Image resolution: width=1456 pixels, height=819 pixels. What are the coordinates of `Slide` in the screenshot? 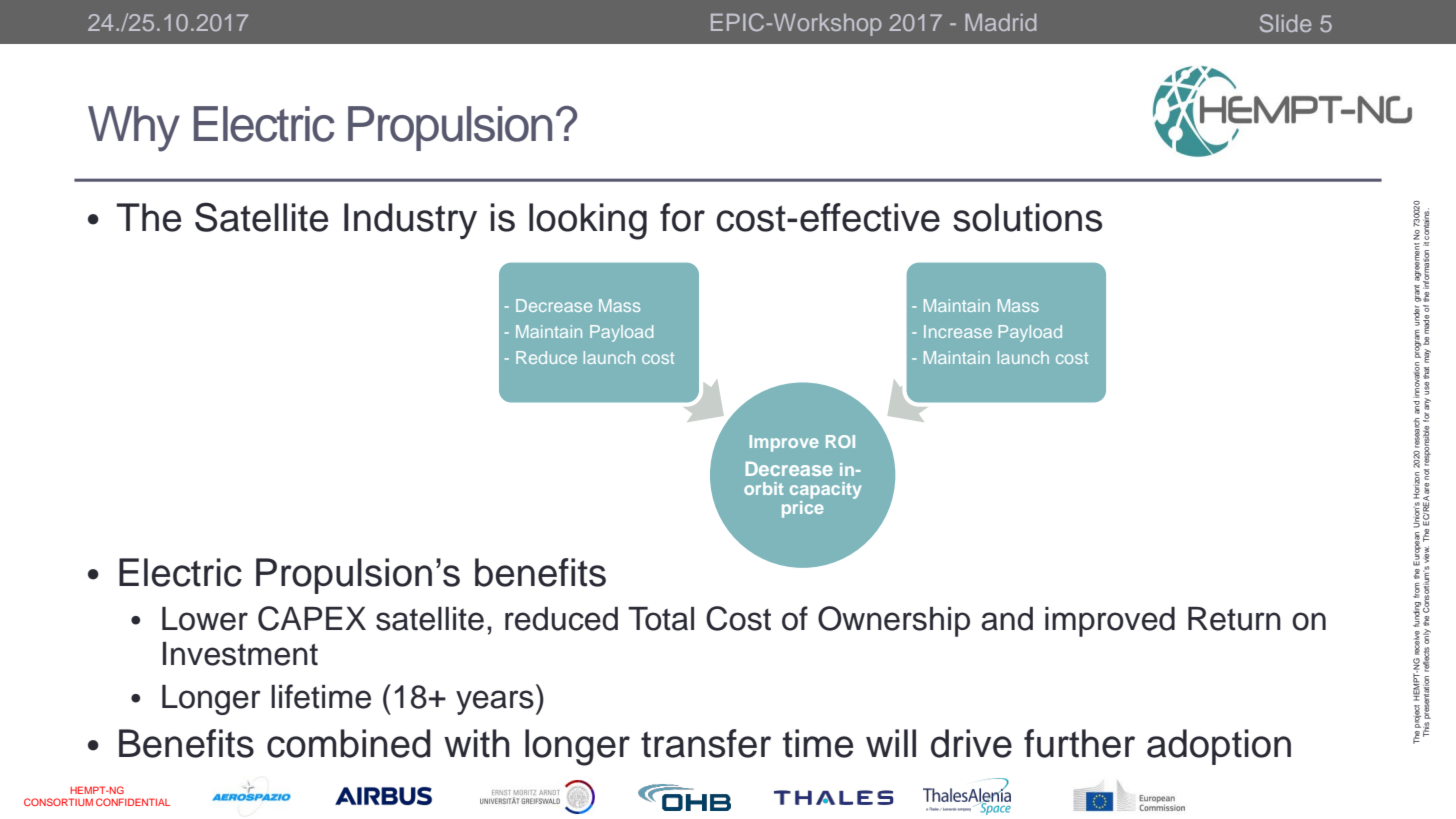 It's located at (1286, 23).
